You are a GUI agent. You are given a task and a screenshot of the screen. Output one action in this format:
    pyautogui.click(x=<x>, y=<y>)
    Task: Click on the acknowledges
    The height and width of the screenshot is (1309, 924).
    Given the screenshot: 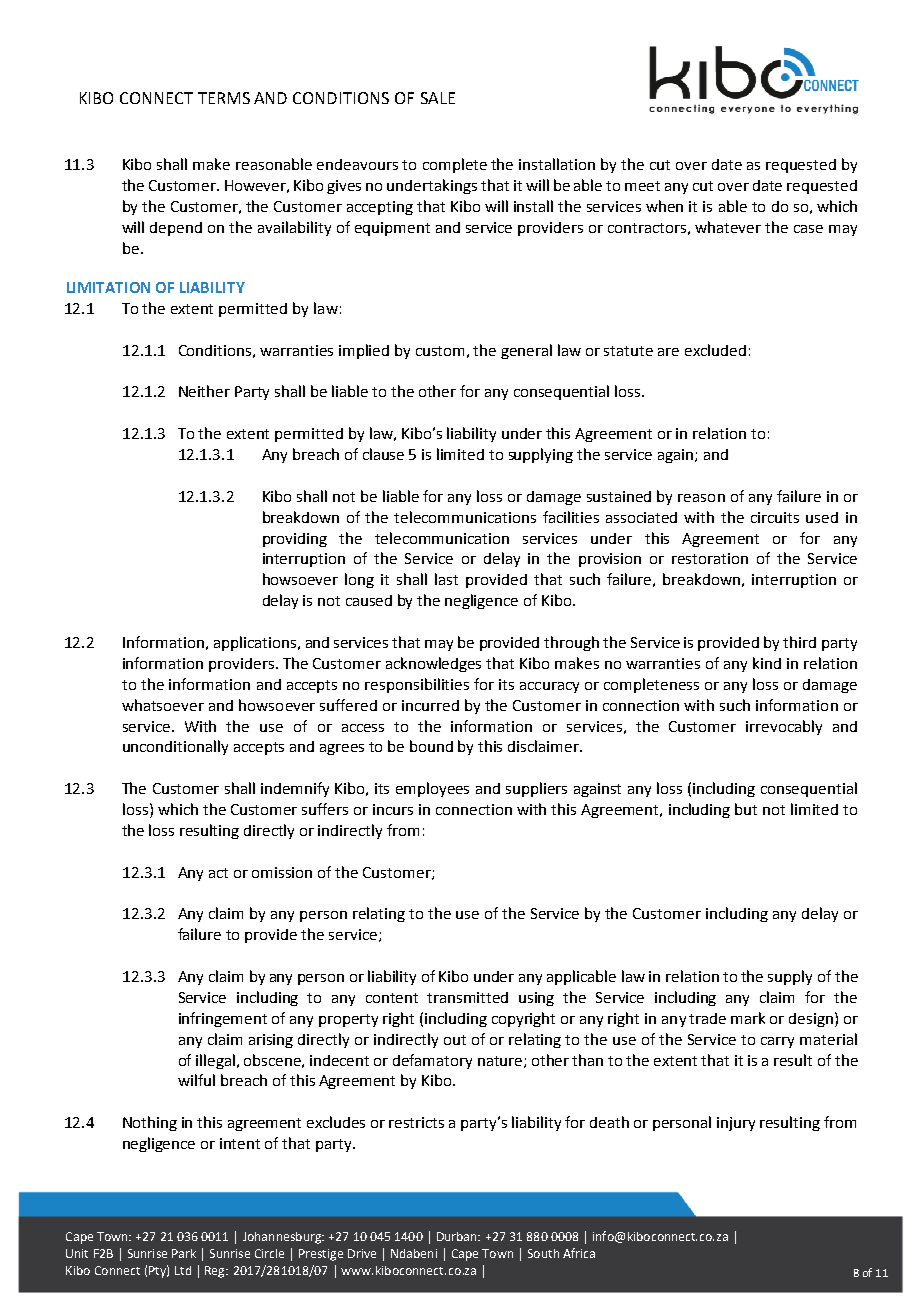 What is the action you would take?
    pyautogui.click(x=433, y=664)
